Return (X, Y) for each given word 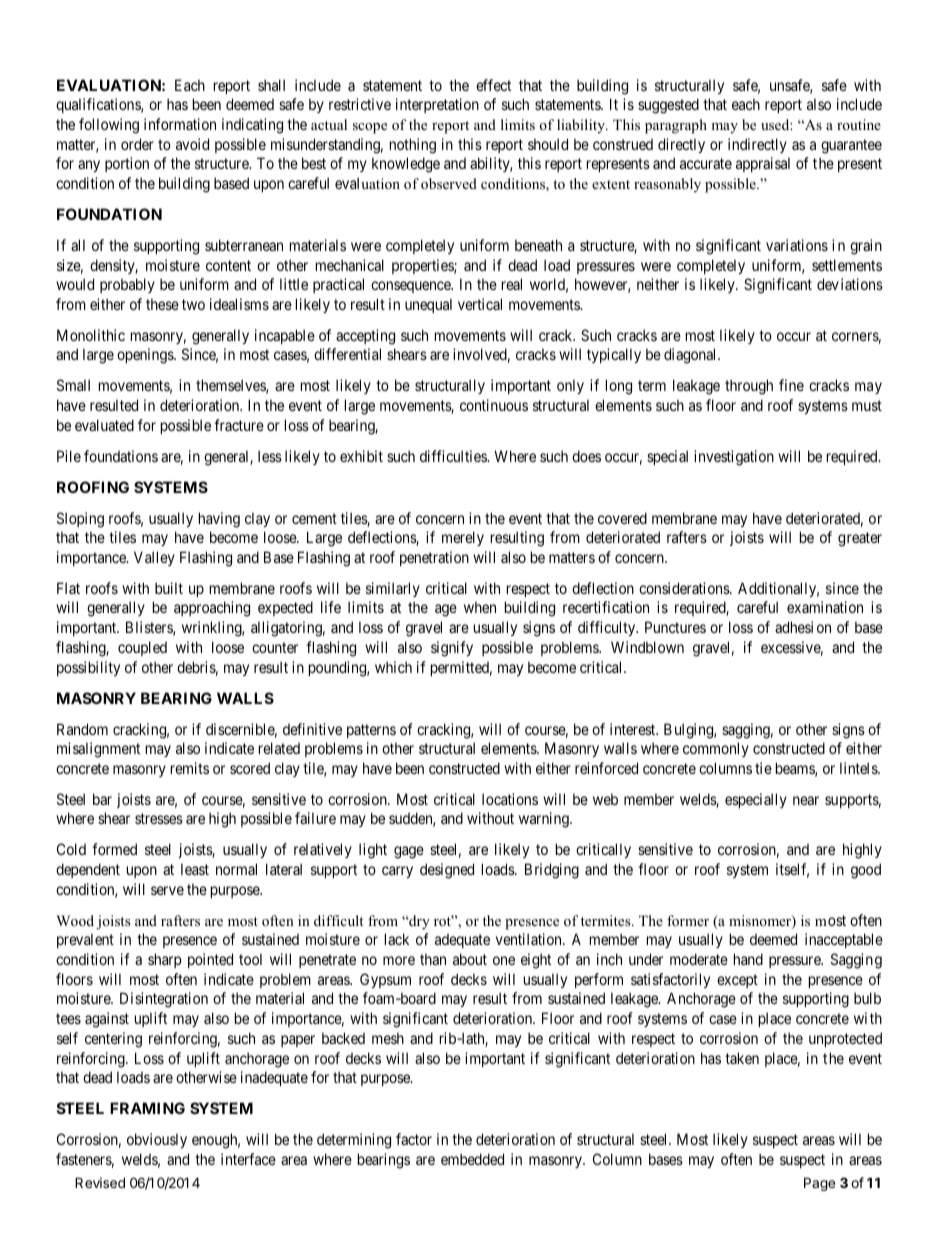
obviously (157, 1140)
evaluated (104, 425)
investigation (734, 458)
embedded (472, 1159)
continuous (494, 405)
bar (102, 799)
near (806, 800)
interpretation (437, 105)
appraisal (763, 164)
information (180, 124)
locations (510, 799)
